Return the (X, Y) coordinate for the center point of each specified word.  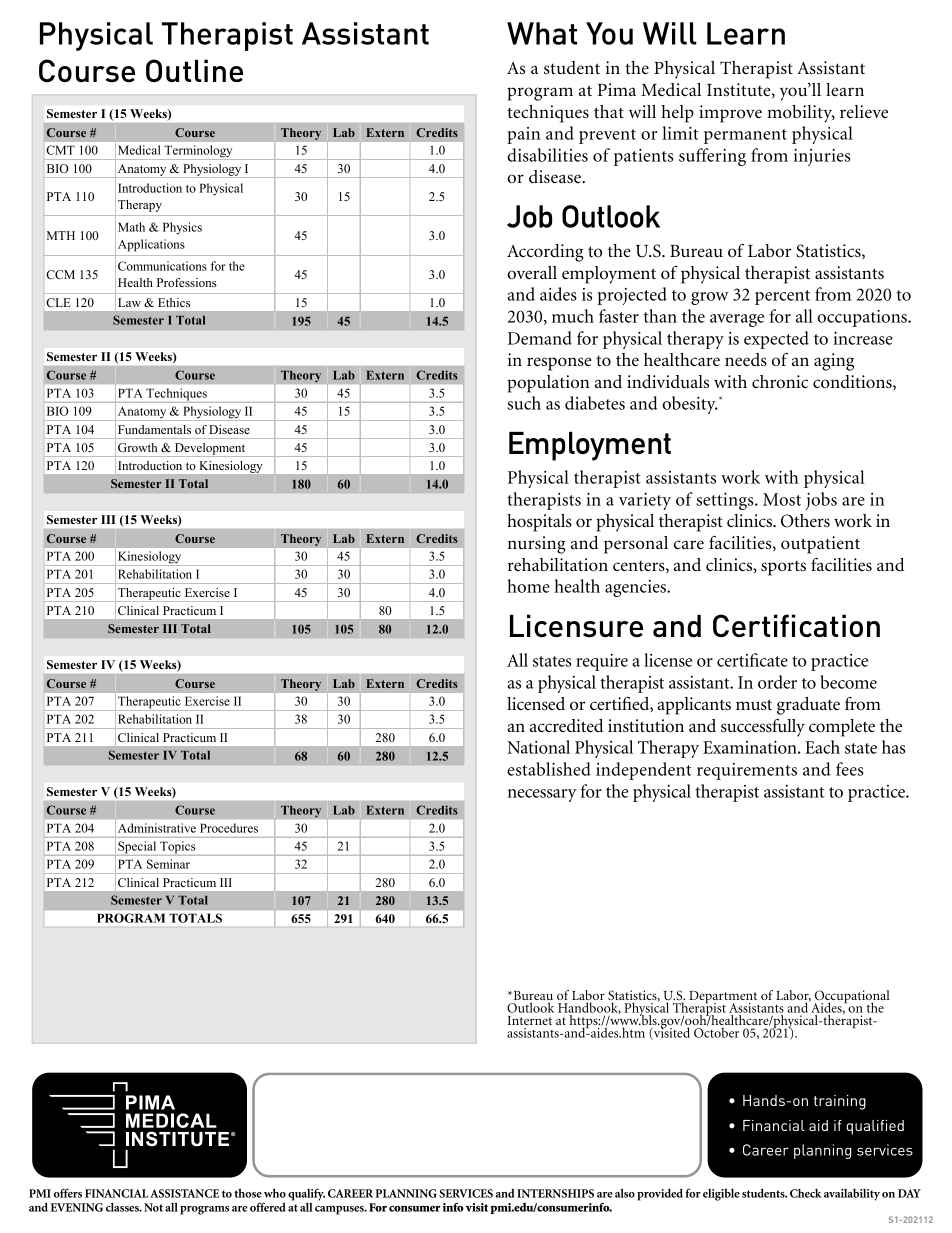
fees (849, 769)
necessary (542, 795)
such (524, 403)
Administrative (157, 828)
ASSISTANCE (184, 1193)
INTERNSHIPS (555, 1193)
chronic (780, 381)
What (542, 33)
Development (210, 450)
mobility (801, 114)
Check (806, 1193)
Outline (194, 70)
